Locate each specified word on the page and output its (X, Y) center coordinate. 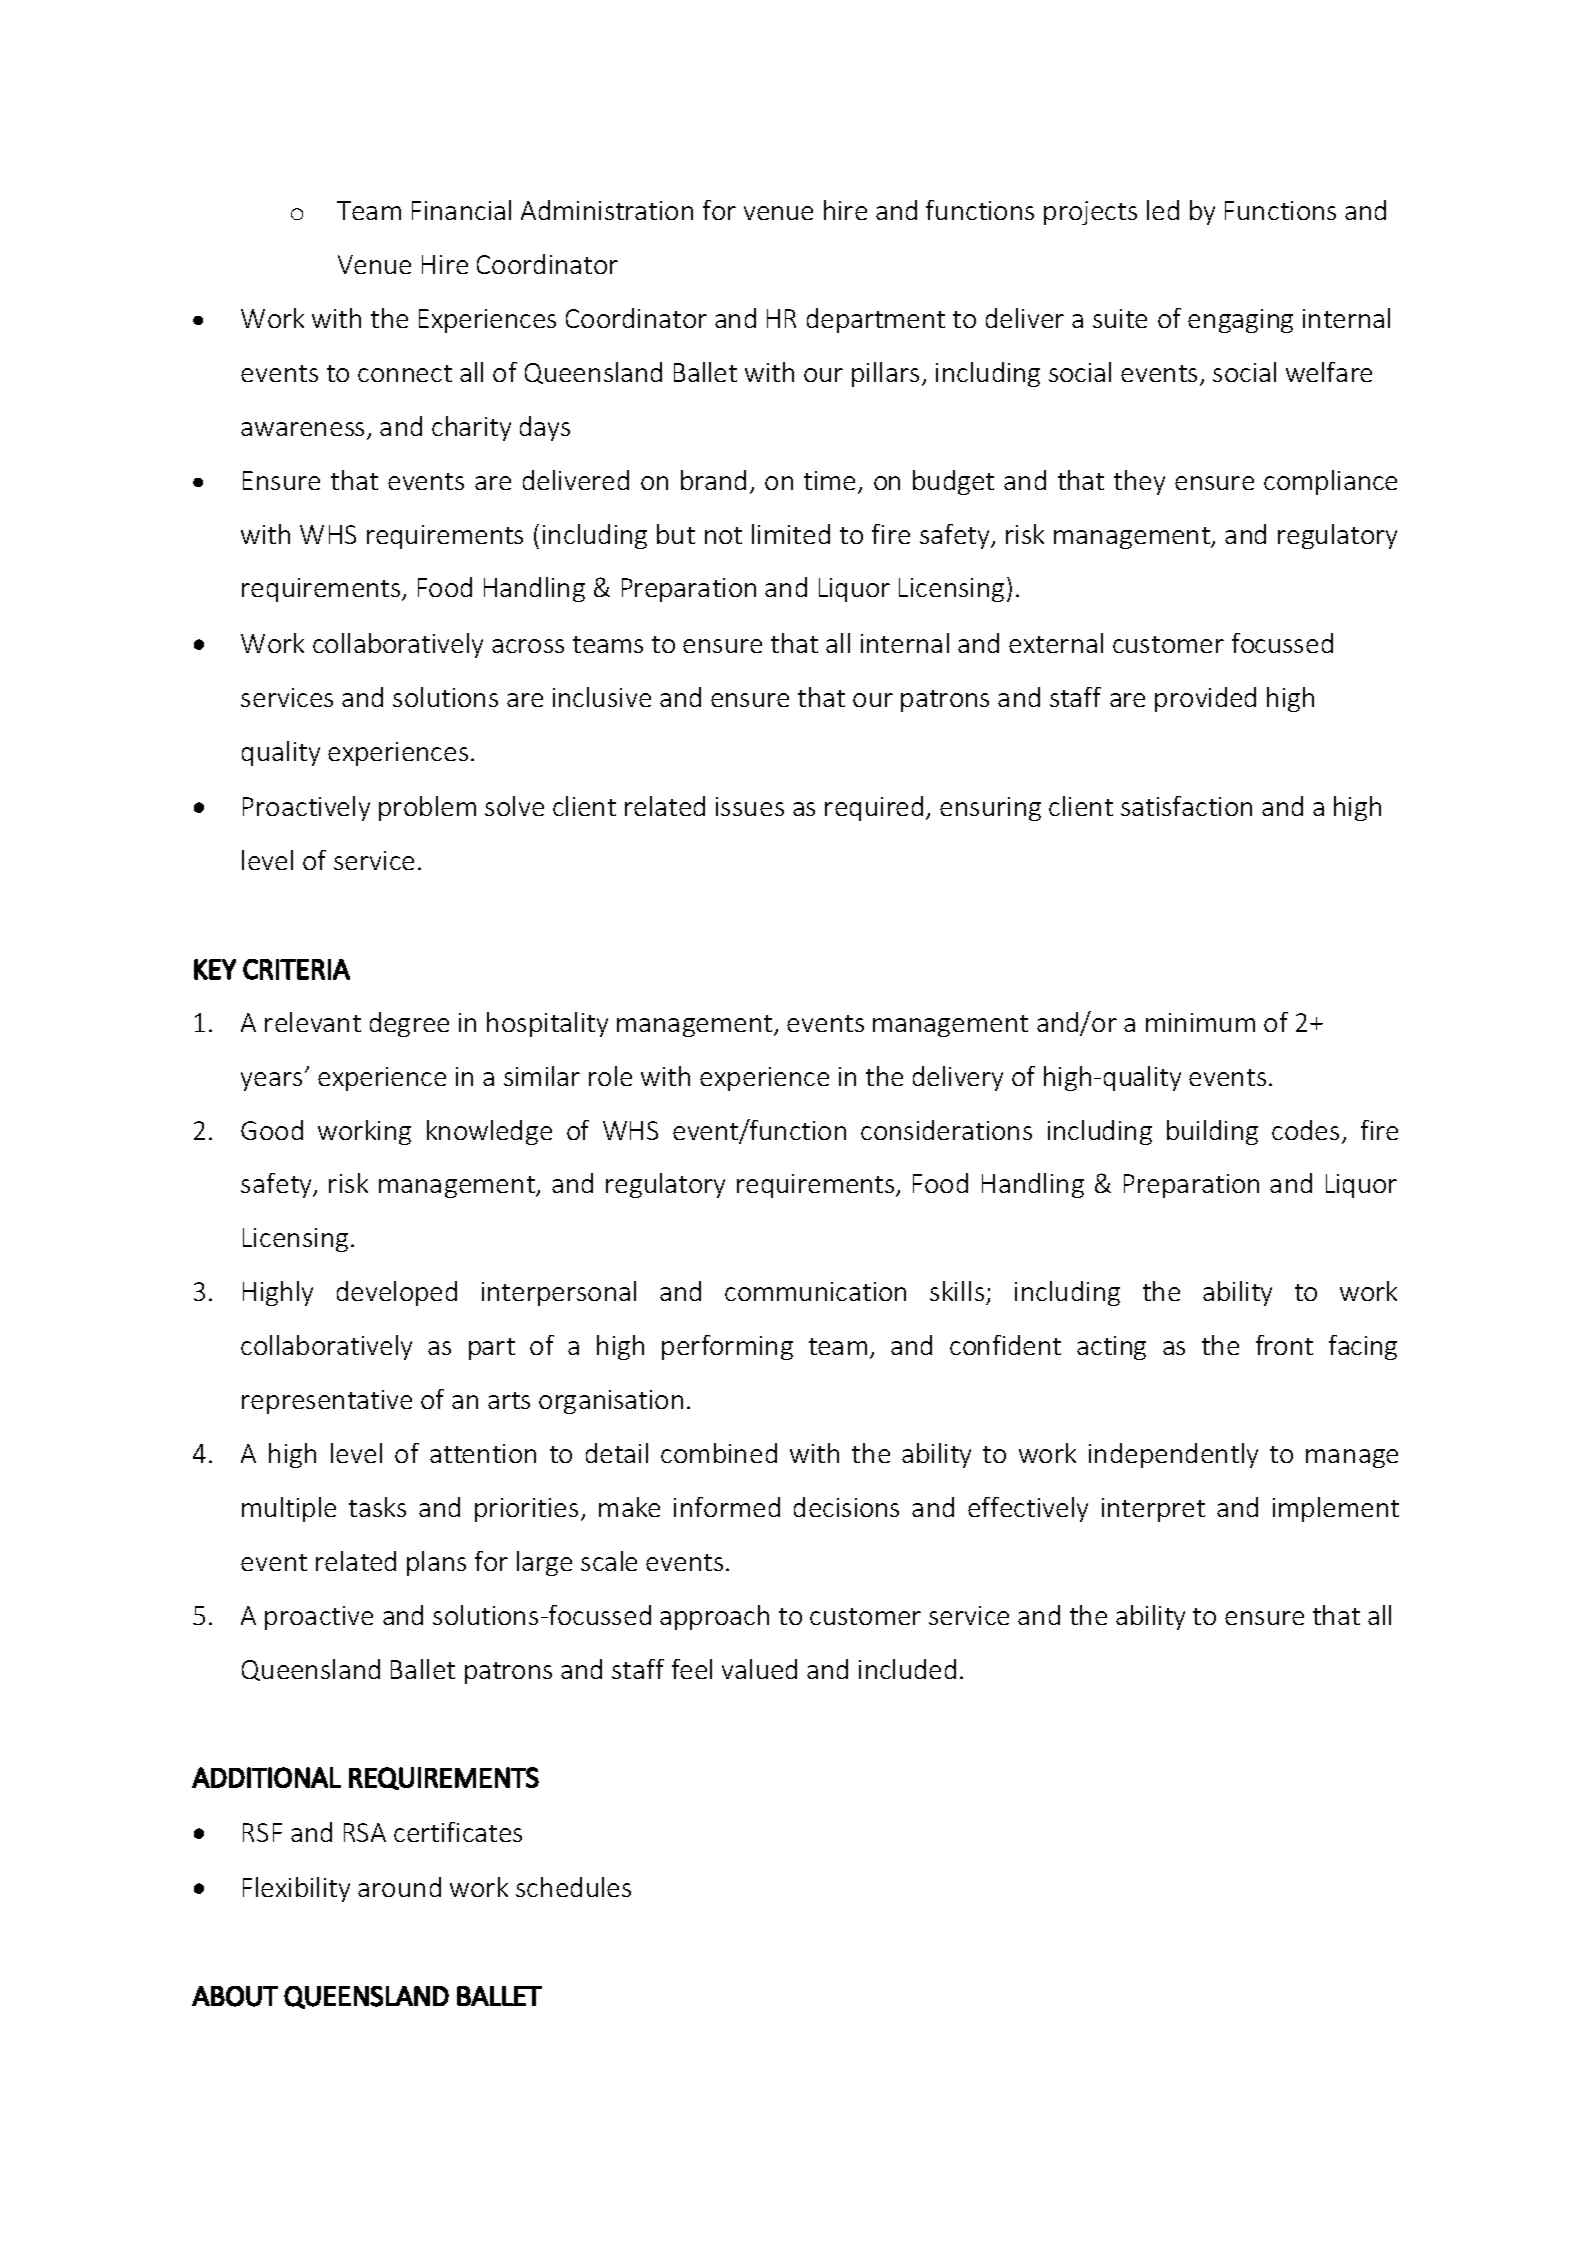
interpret (1153, 1510)
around (399, 1887)
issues (750, 806)
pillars (885, 374)
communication (815, 1291)
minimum (1200, 1022)
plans (436, 1563)
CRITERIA (296, 969)
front (1284, 1345)
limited (791, 534)
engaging (1240, 321)
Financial (461, 210)
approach (714, 1617)
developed (397, 1293)
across (528, 646)
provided (1205, 699)
